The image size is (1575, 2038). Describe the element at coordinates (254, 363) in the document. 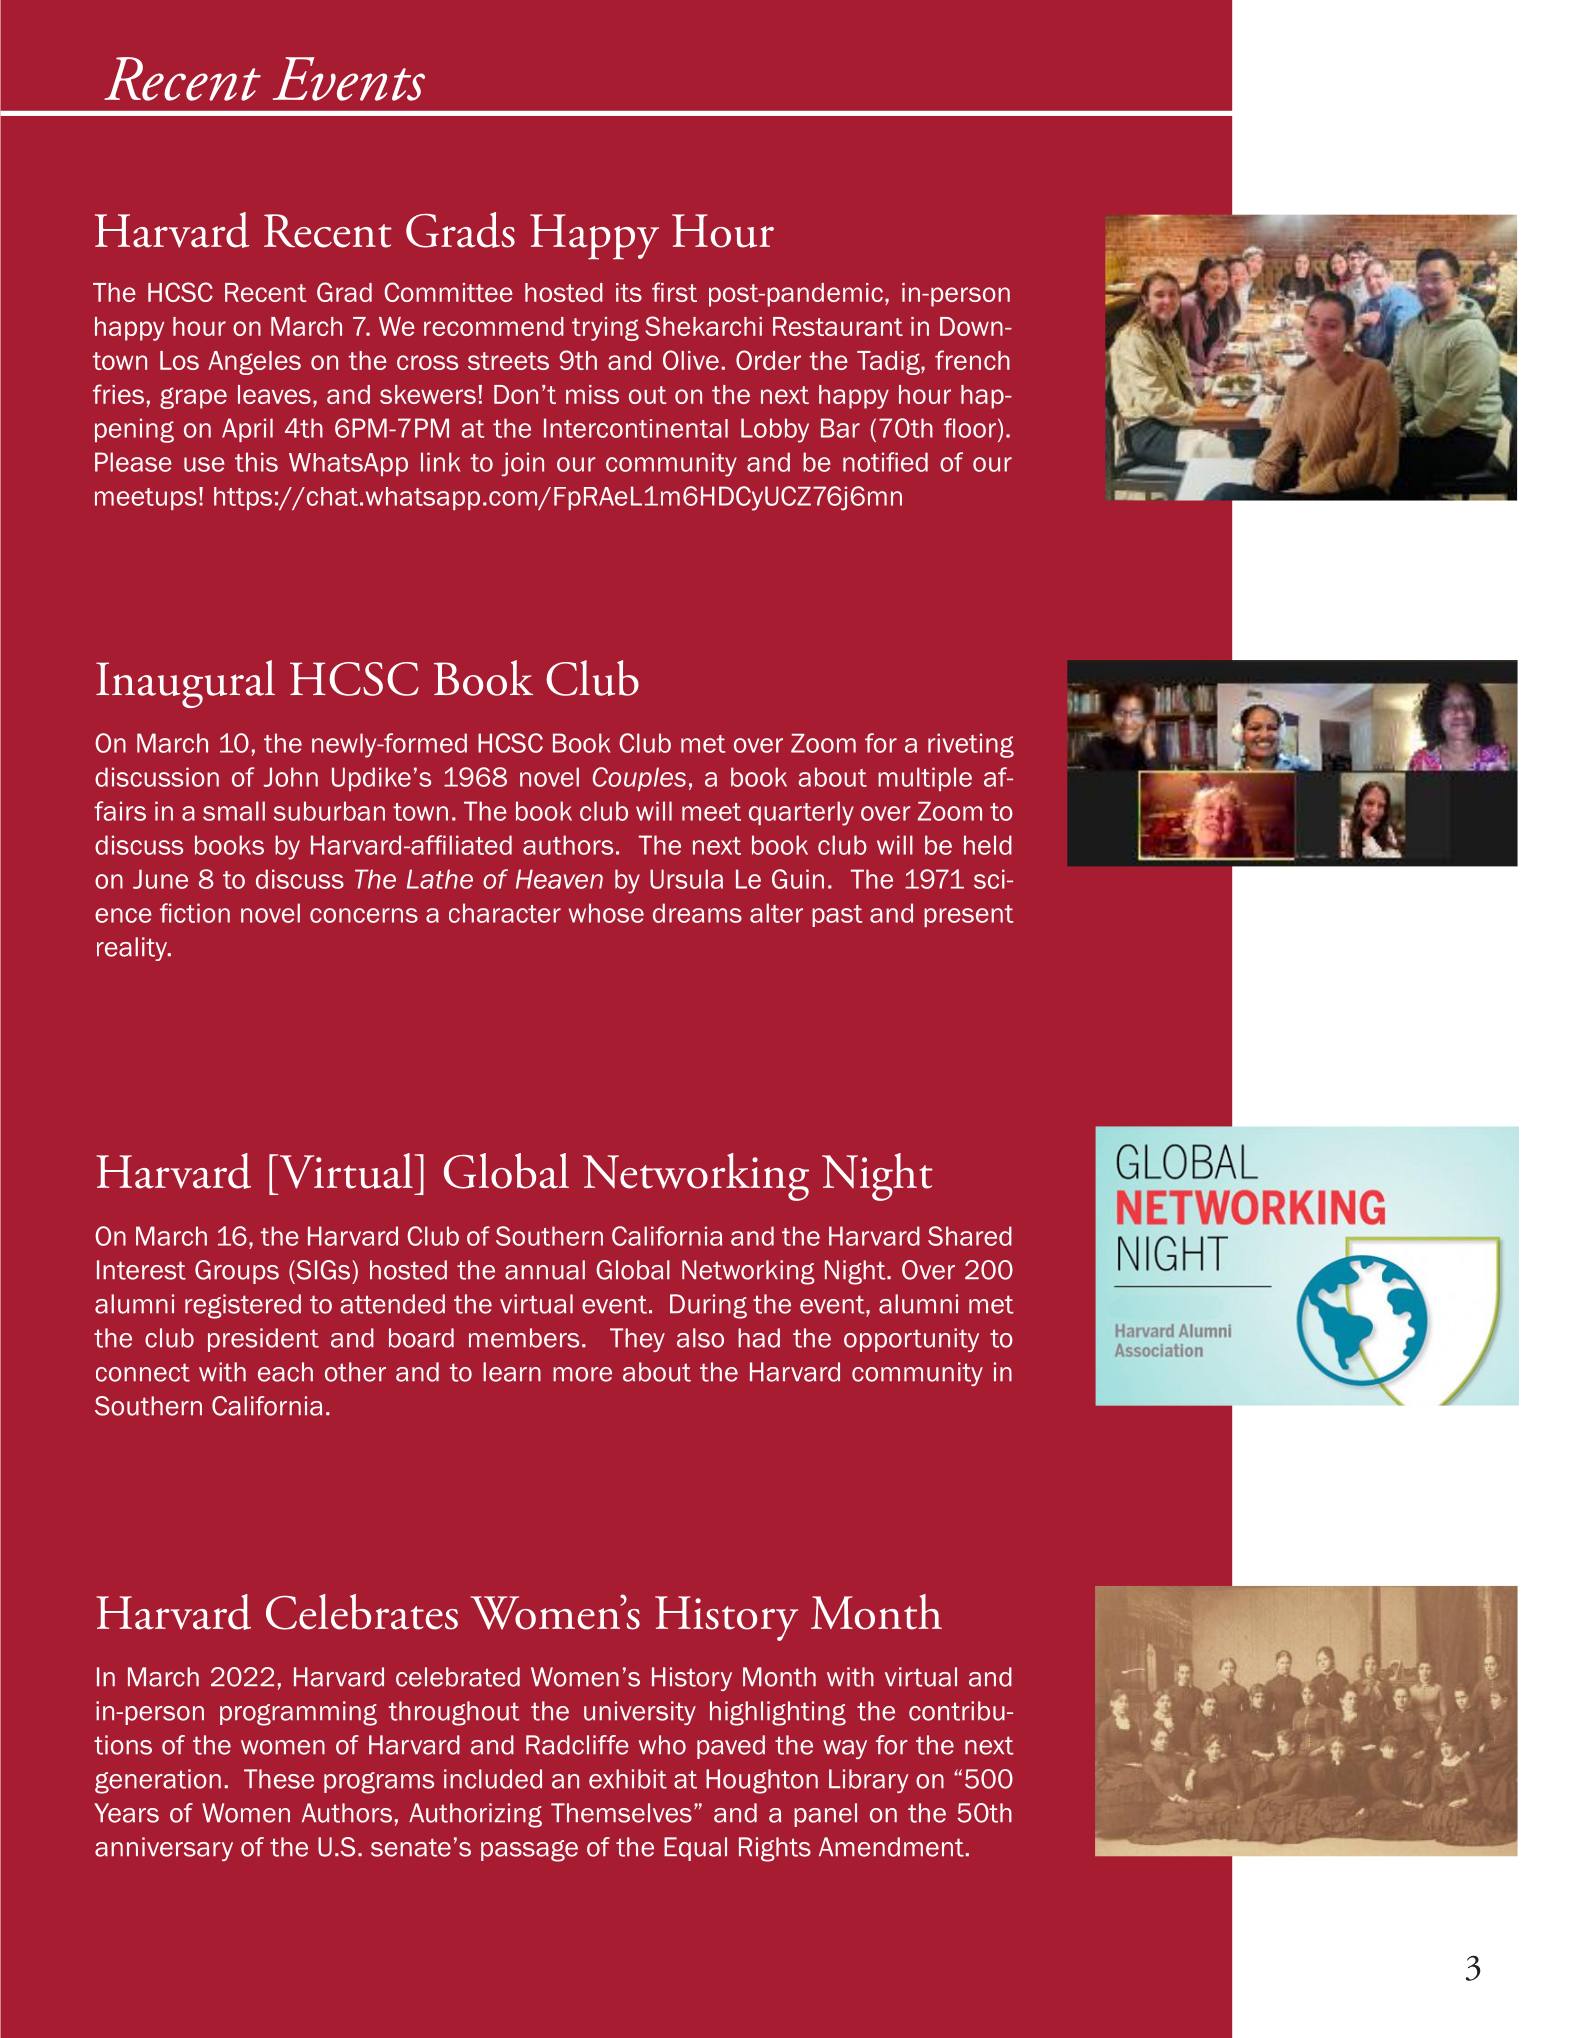

I see `Angeles` at that location.
